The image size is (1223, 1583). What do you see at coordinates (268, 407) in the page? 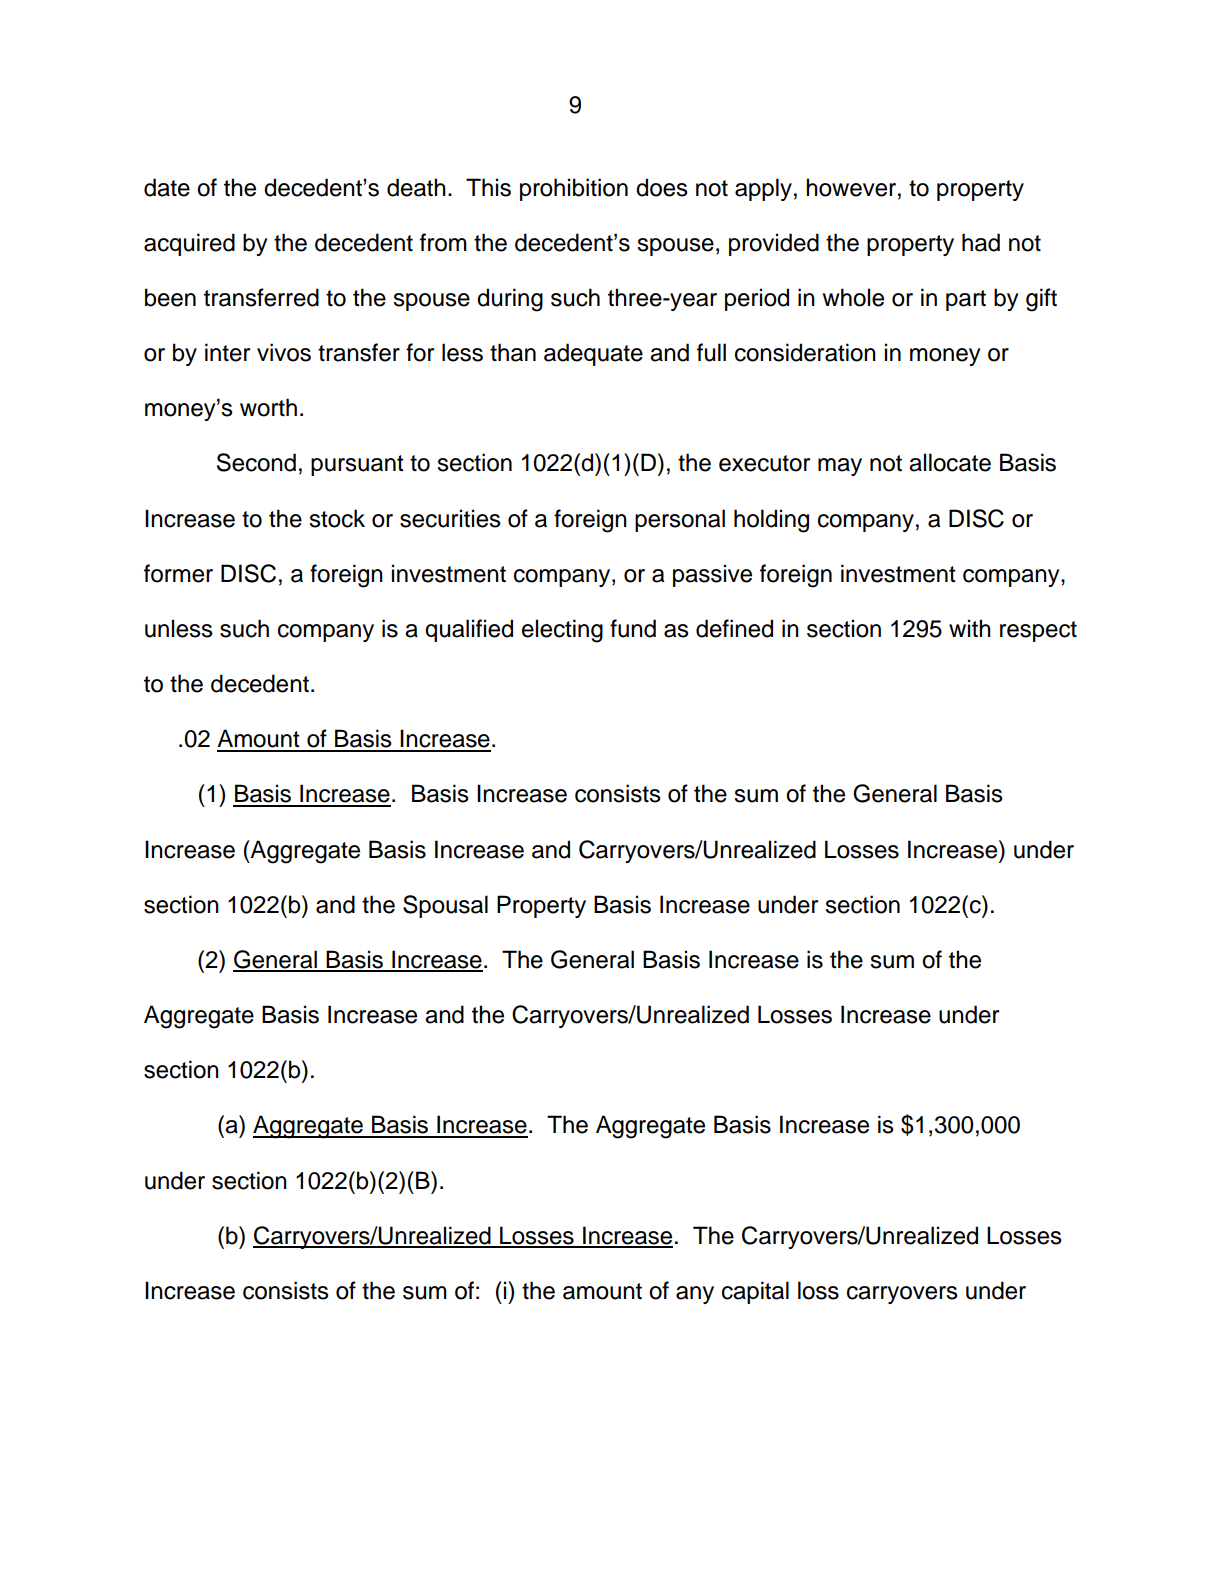
I see `worth` at bounding box center [268, 407].
